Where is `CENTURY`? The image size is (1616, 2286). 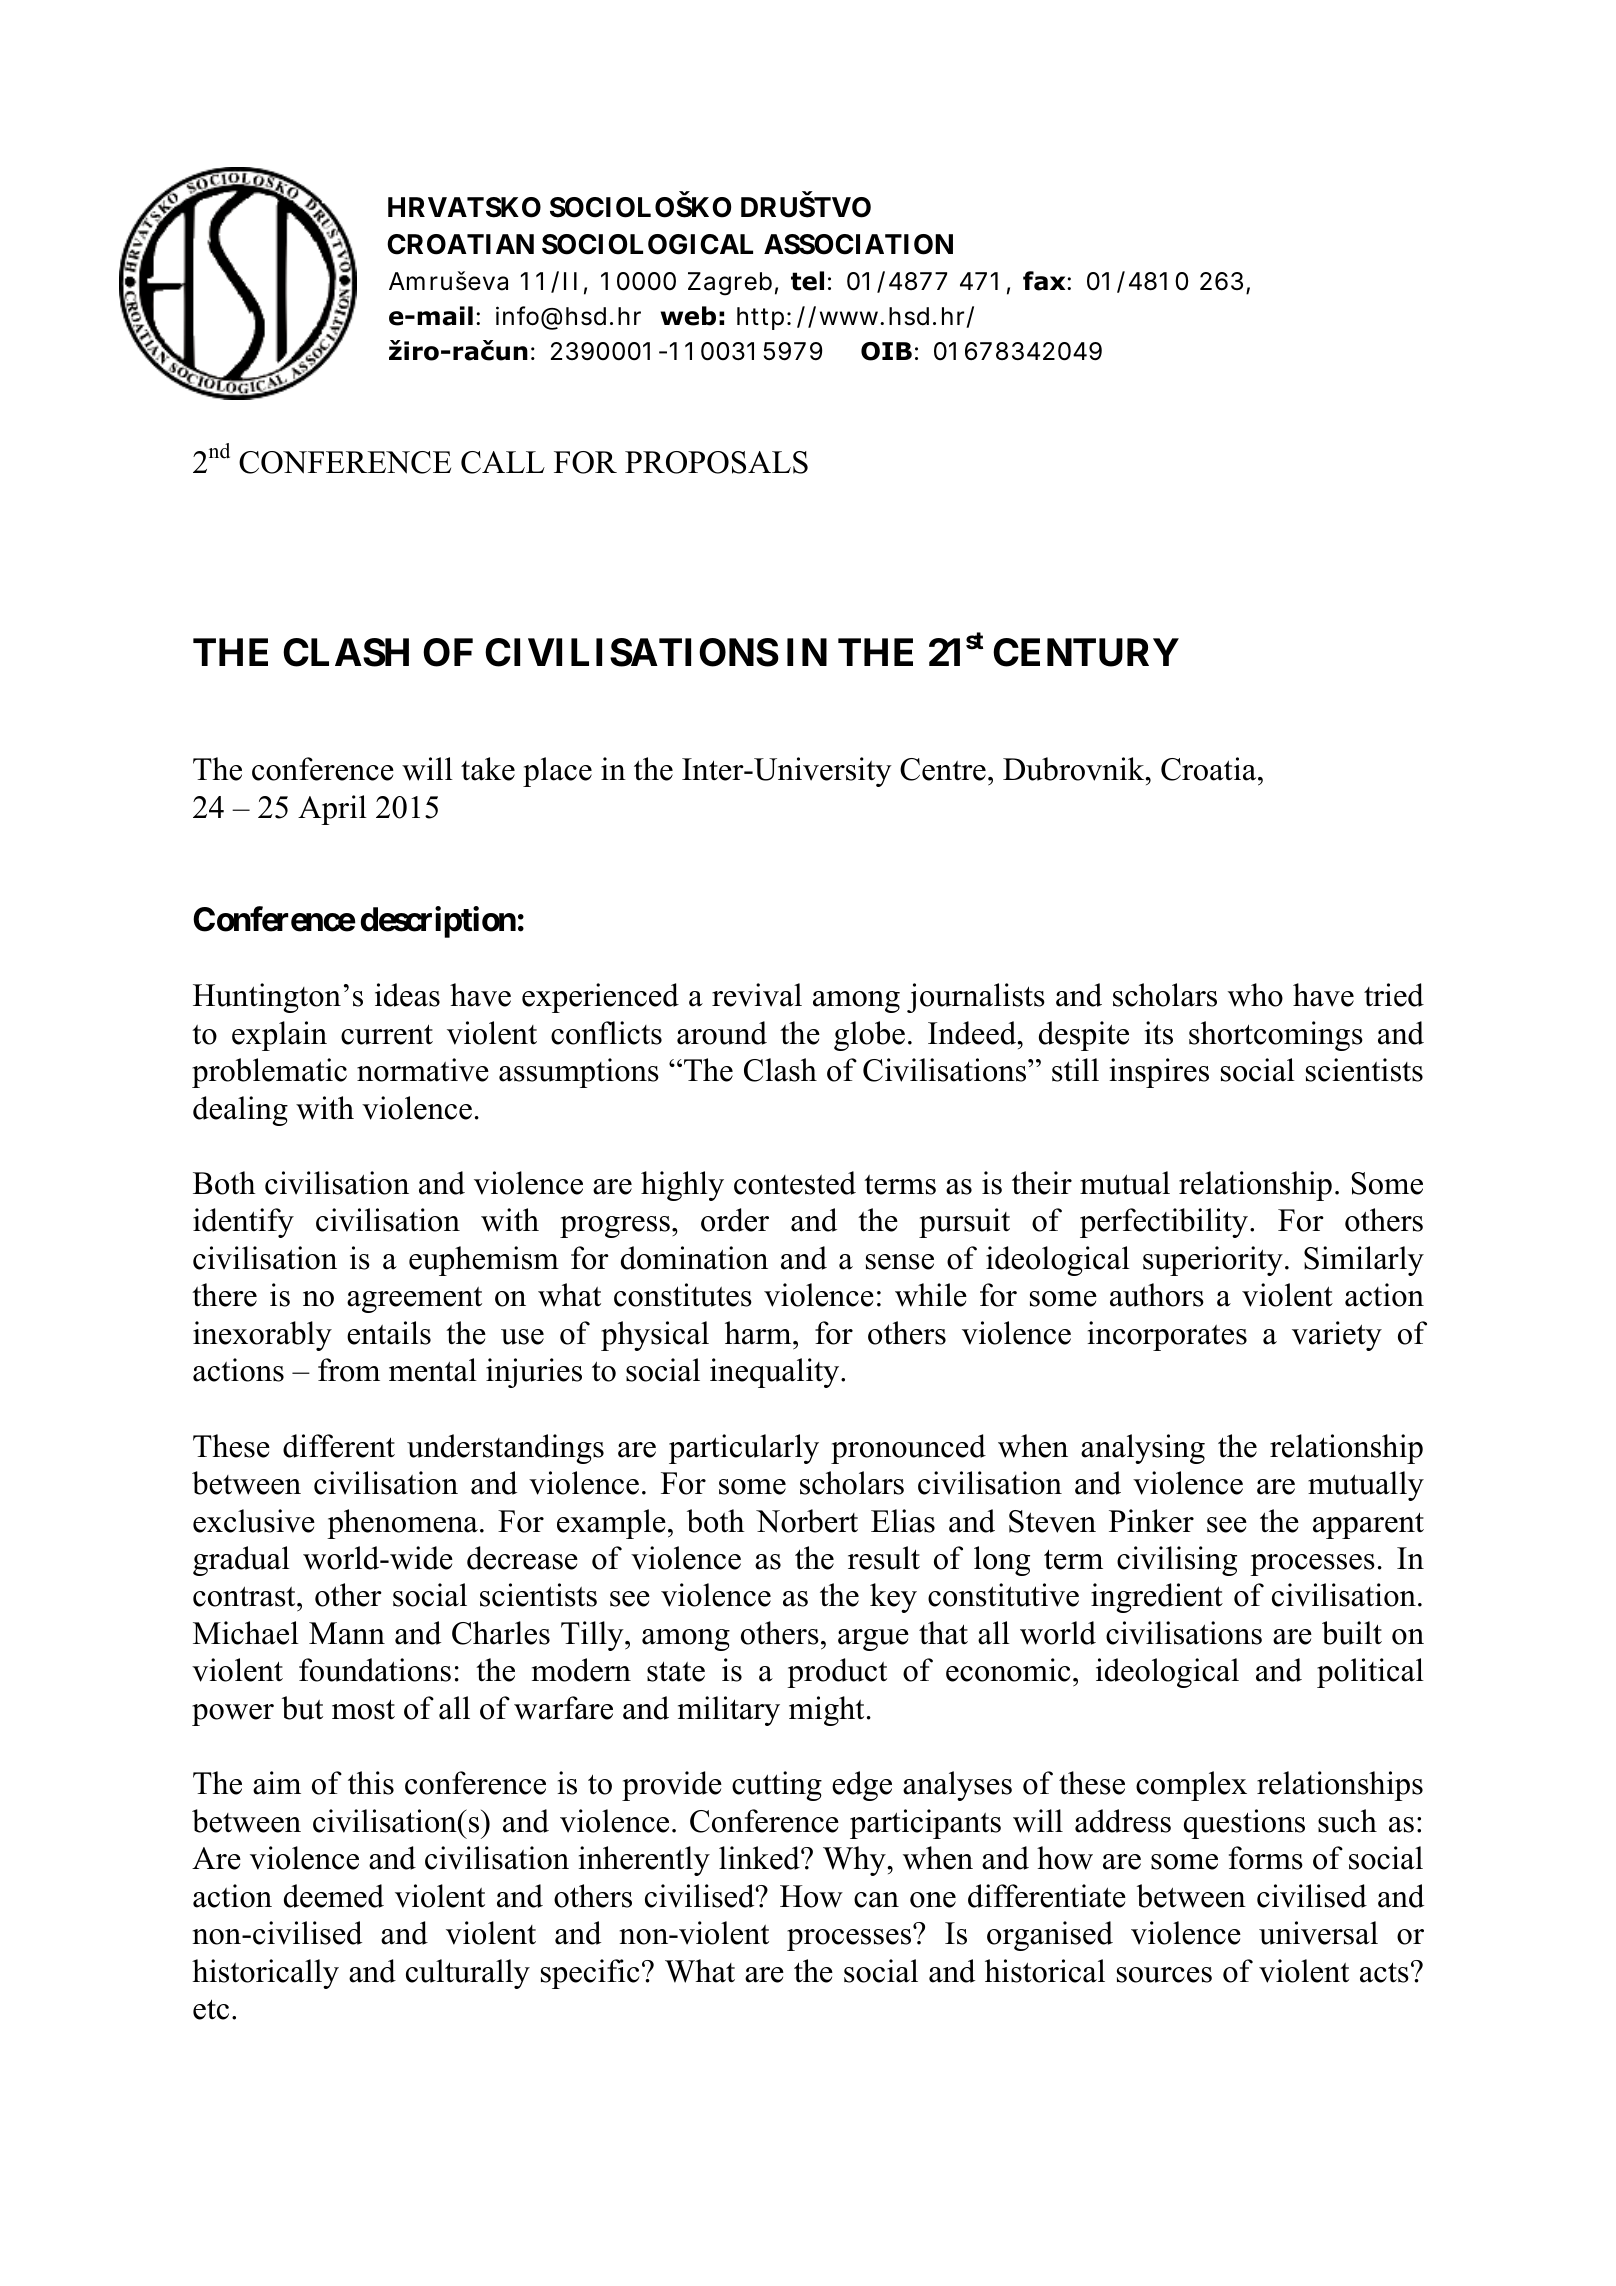 CENTURY is located at coordinates (1086, 652).
